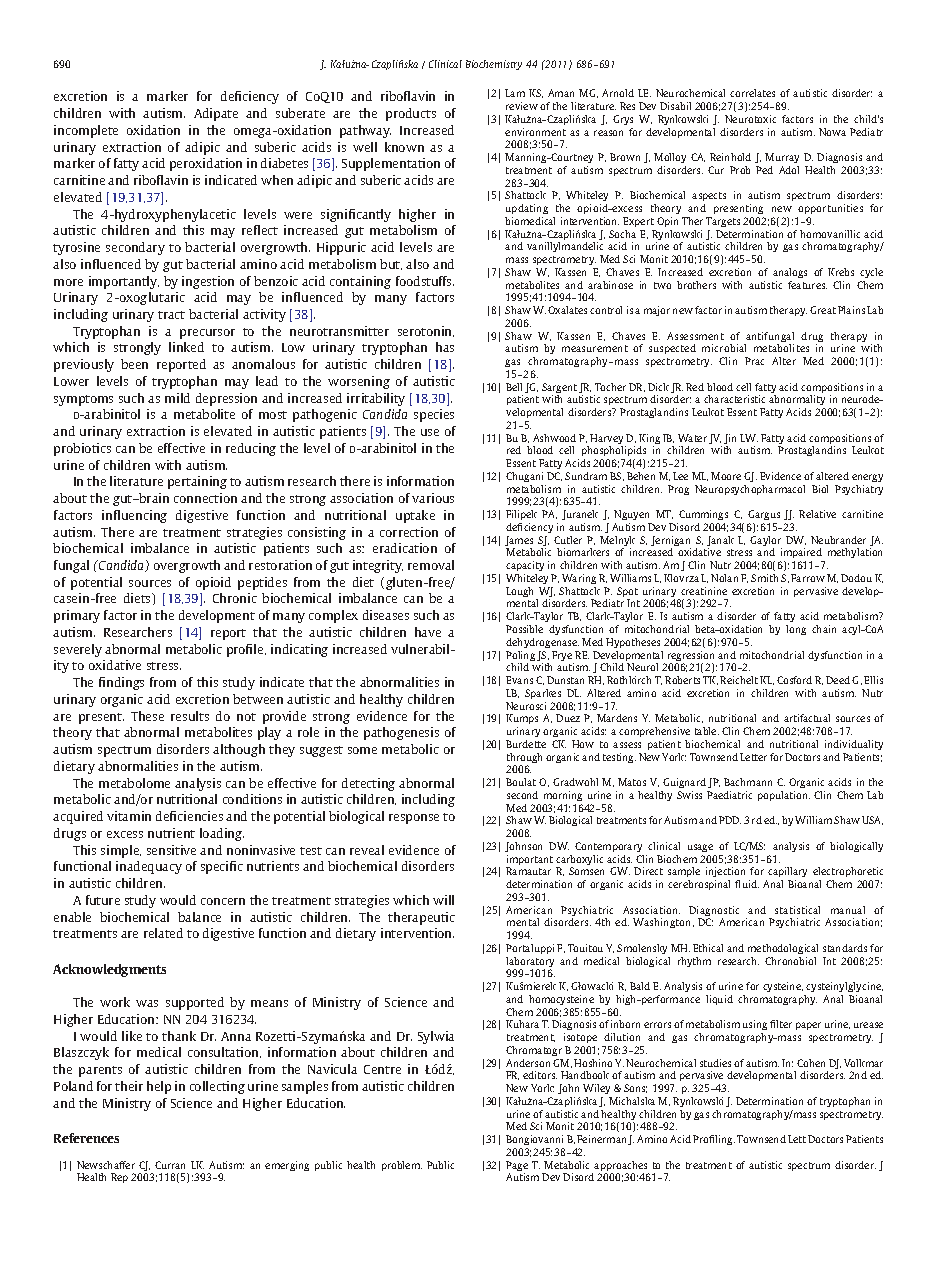  I want to click on use, so click(430, 432).
